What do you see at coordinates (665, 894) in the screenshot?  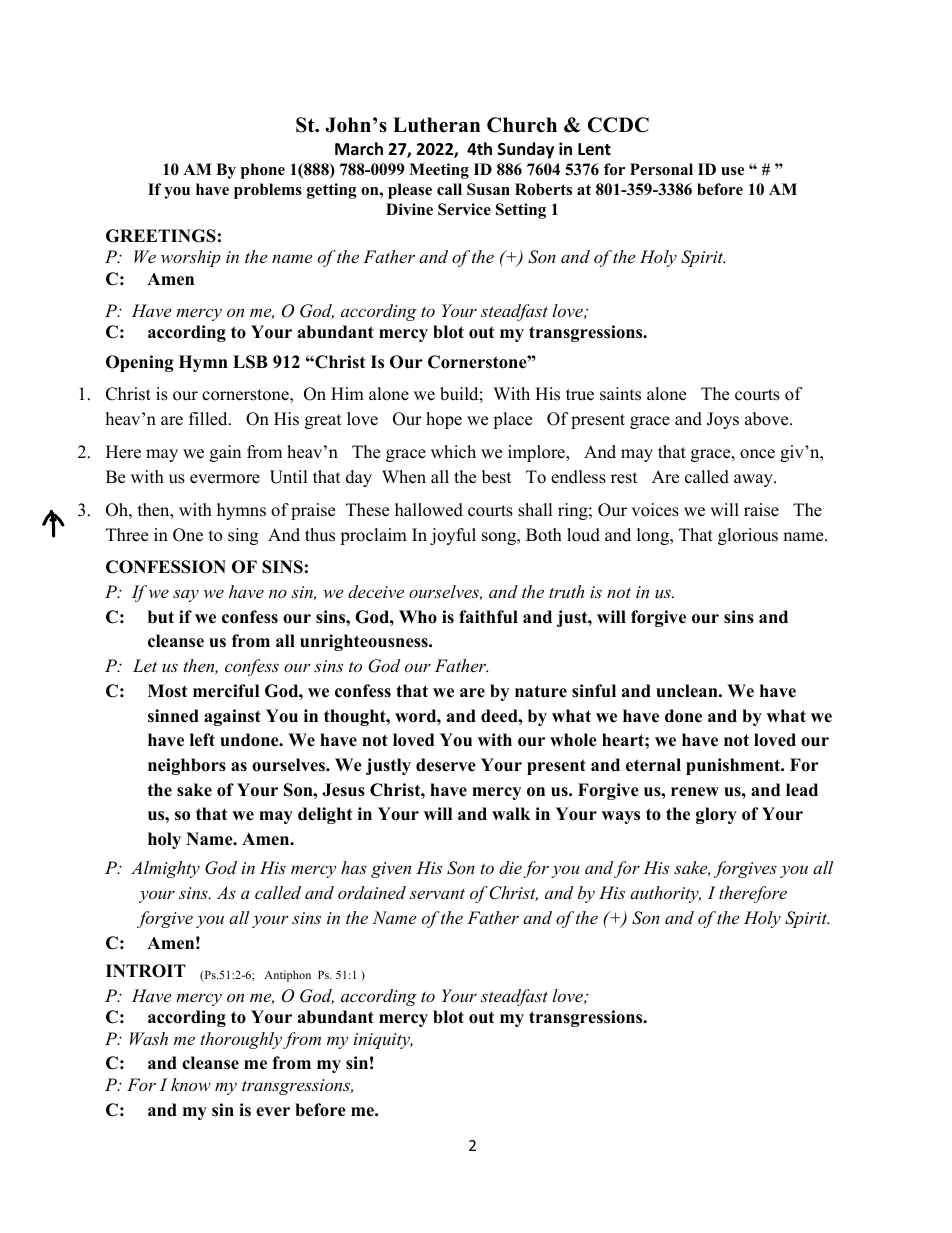 I see `authority` at bounding box center [665, 894].
